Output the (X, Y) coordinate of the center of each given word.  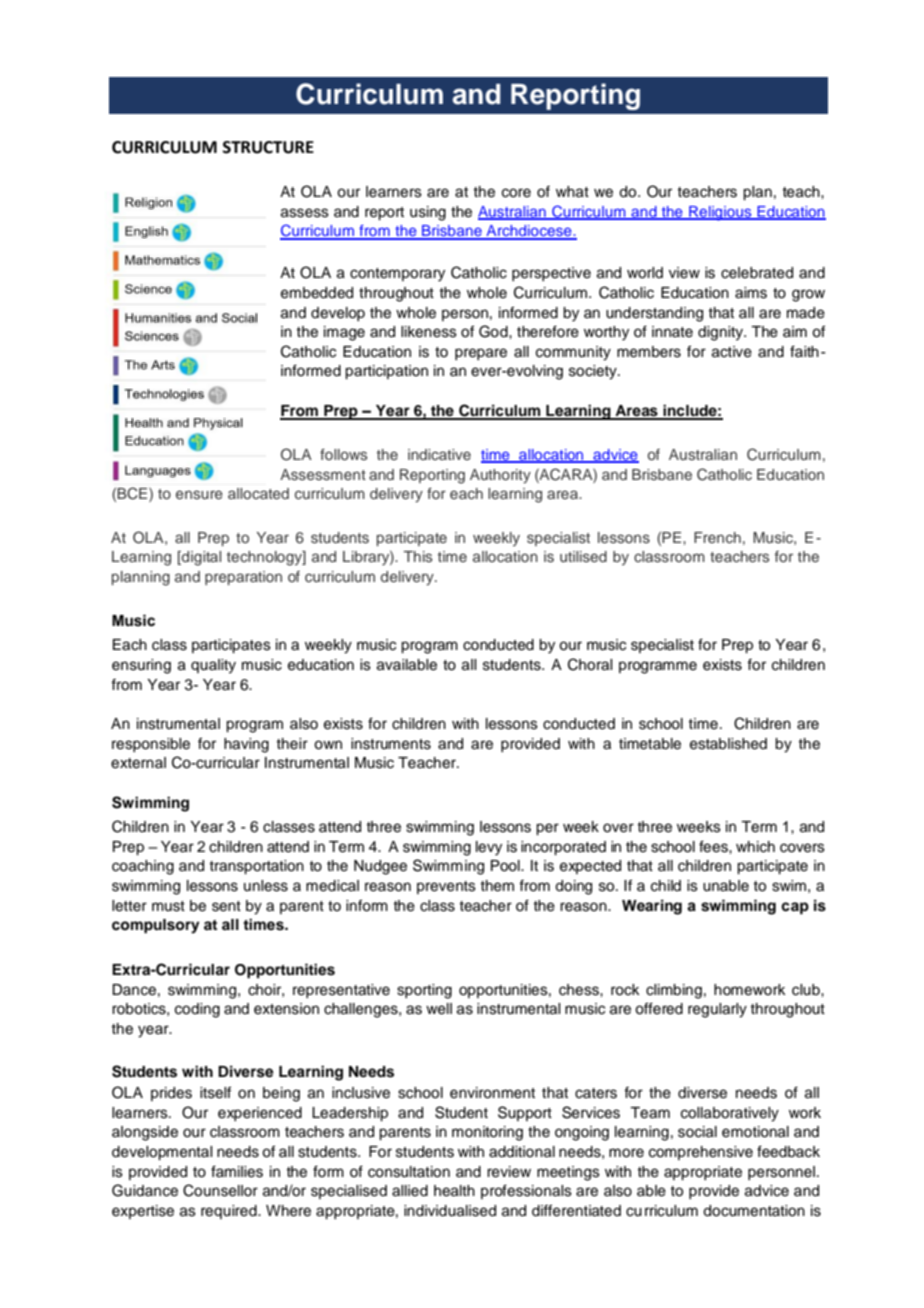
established (728, 744)
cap (795, 908)
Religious (720, 213)
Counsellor (220, 1190)
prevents (446, 887)
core (516, 193)
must (168, 906)
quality (213, 666)
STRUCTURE (268, 147)
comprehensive (701, 1153)
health (454, 1191)
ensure (199, 494)
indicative (439, 454)
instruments (391, 744)
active (732, 352)
